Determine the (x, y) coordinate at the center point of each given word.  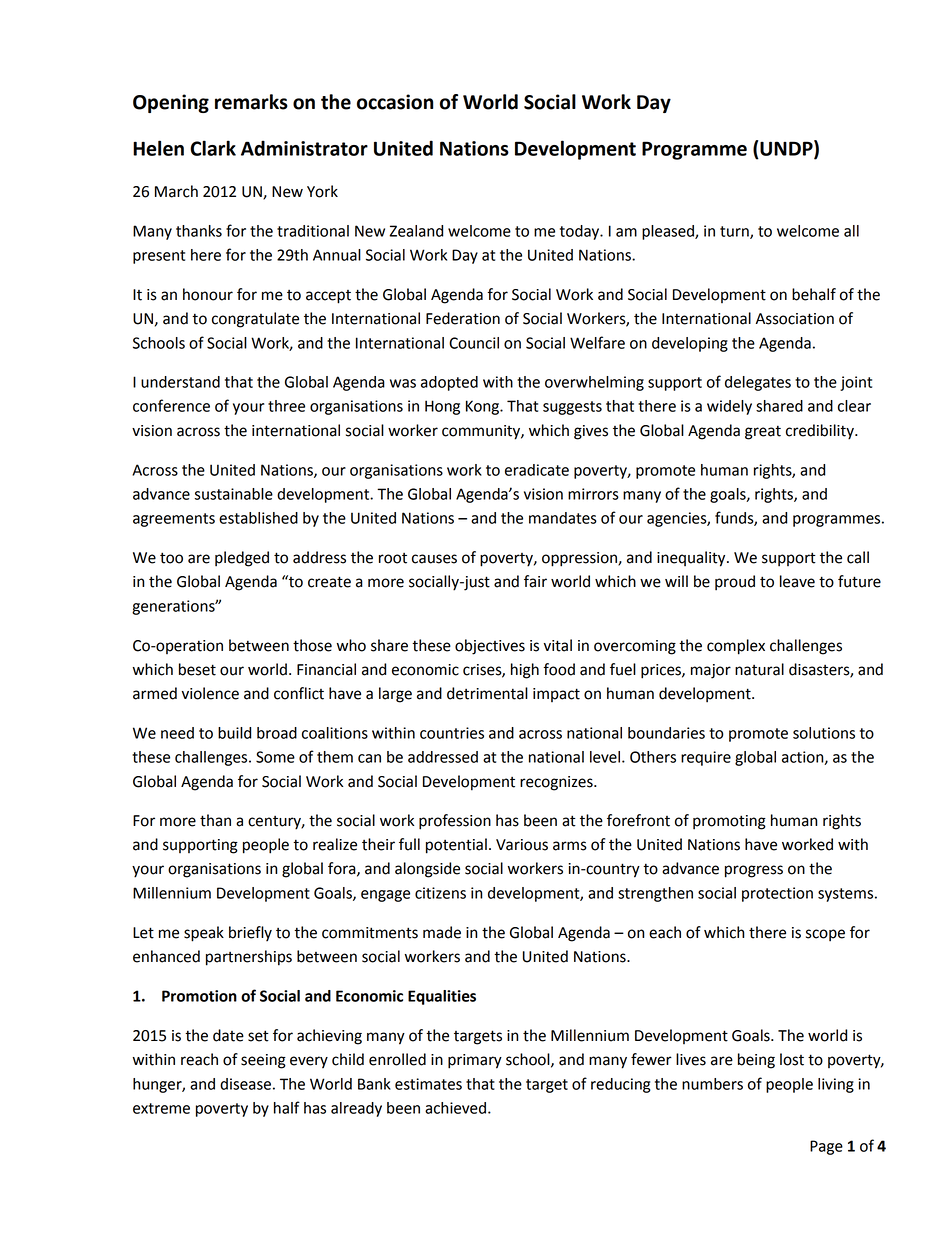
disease (245, 1084)
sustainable (234, 494)
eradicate (537, 470)
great (763, 432)
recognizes (557, 783)
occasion (395, 102)
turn (735, 232)
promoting (729, 822)
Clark (213, 148)
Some (275, 757)
